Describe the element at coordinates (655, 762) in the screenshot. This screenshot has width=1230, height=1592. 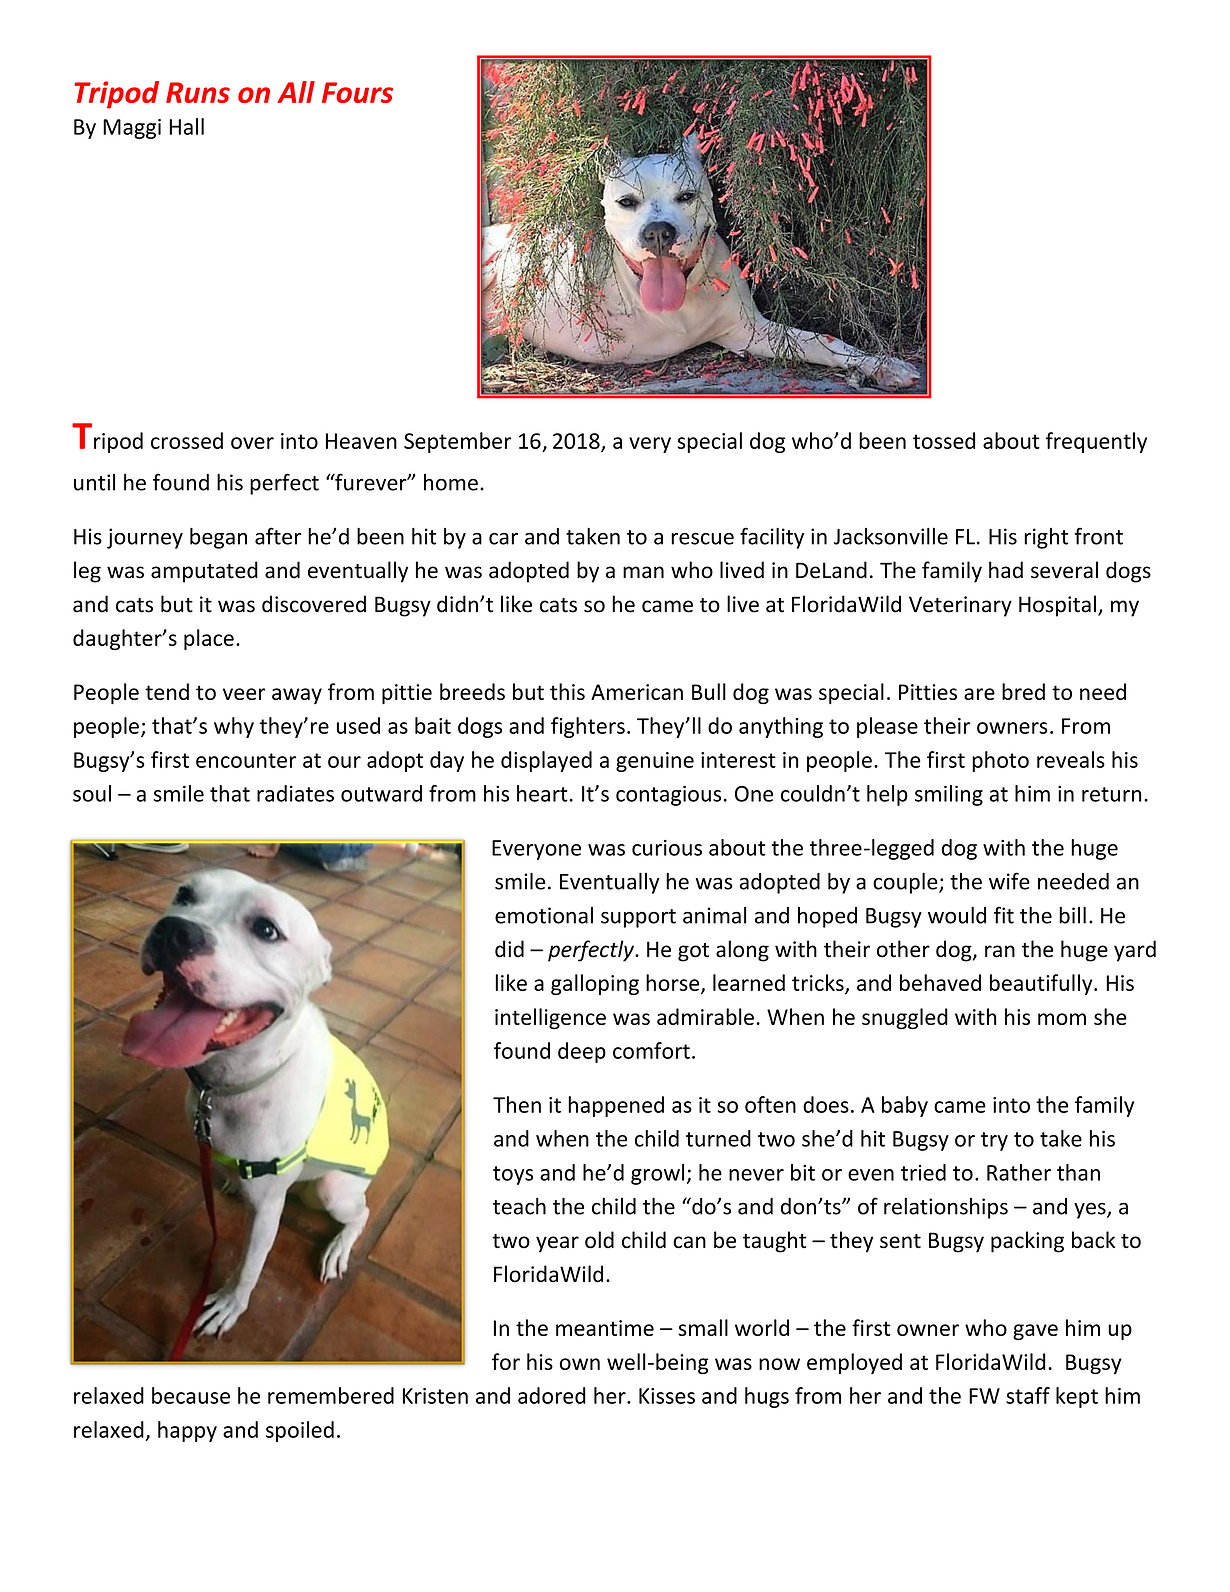
I see `genuine` at that location.
